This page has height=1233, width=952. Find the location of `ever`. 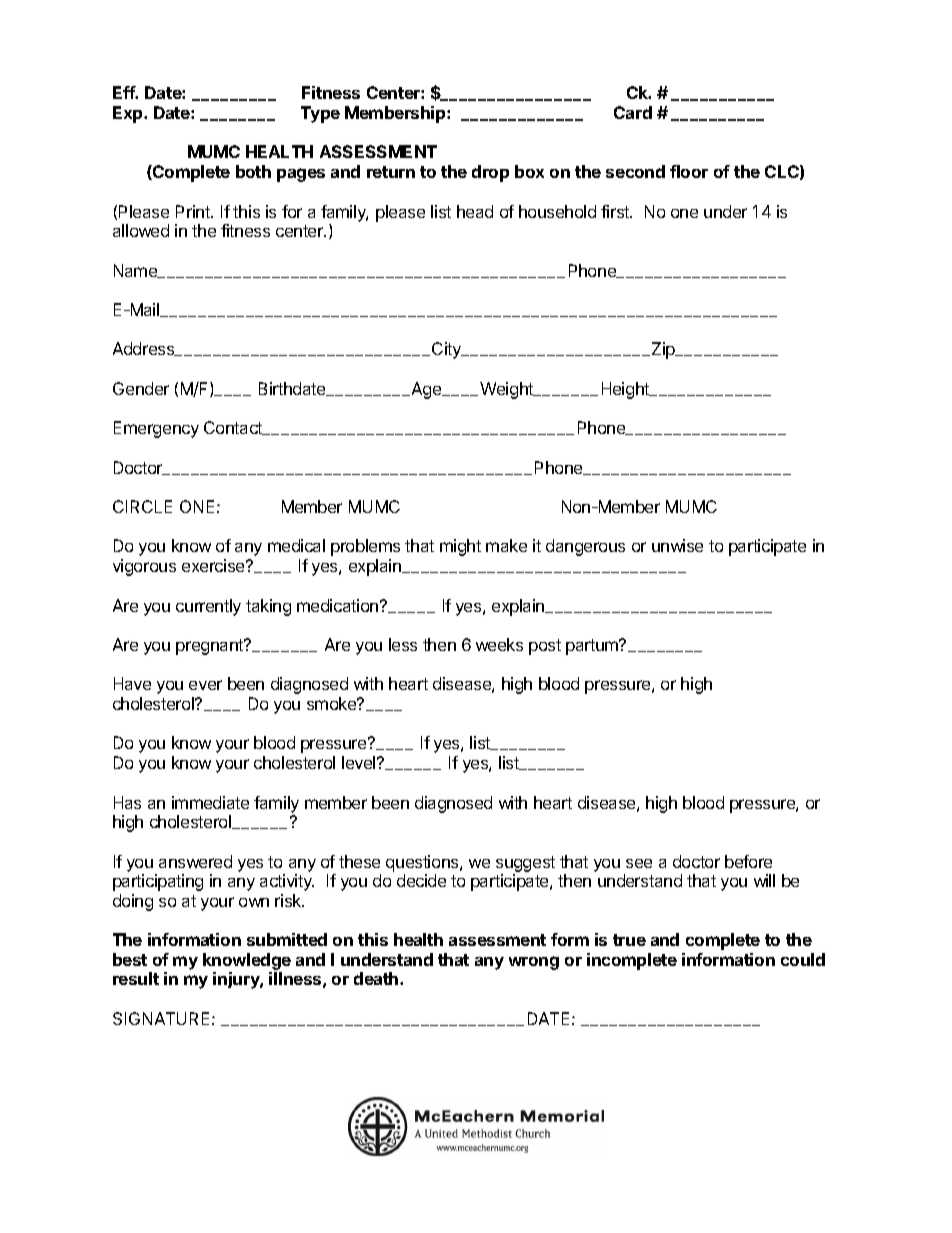

ever is located at coordinates (205, 685).
